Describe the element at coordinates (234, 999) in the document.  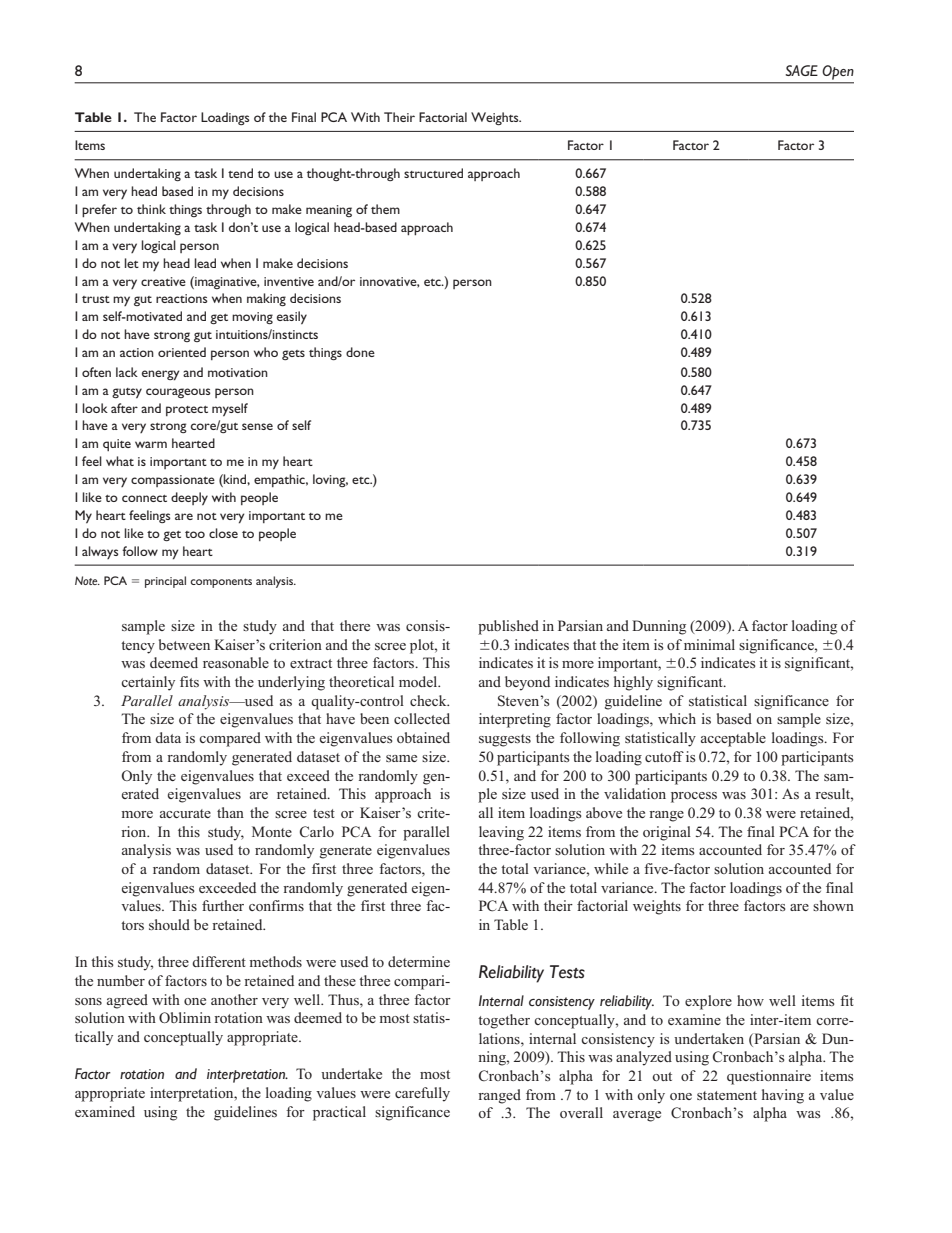
I see `another` at that location.
